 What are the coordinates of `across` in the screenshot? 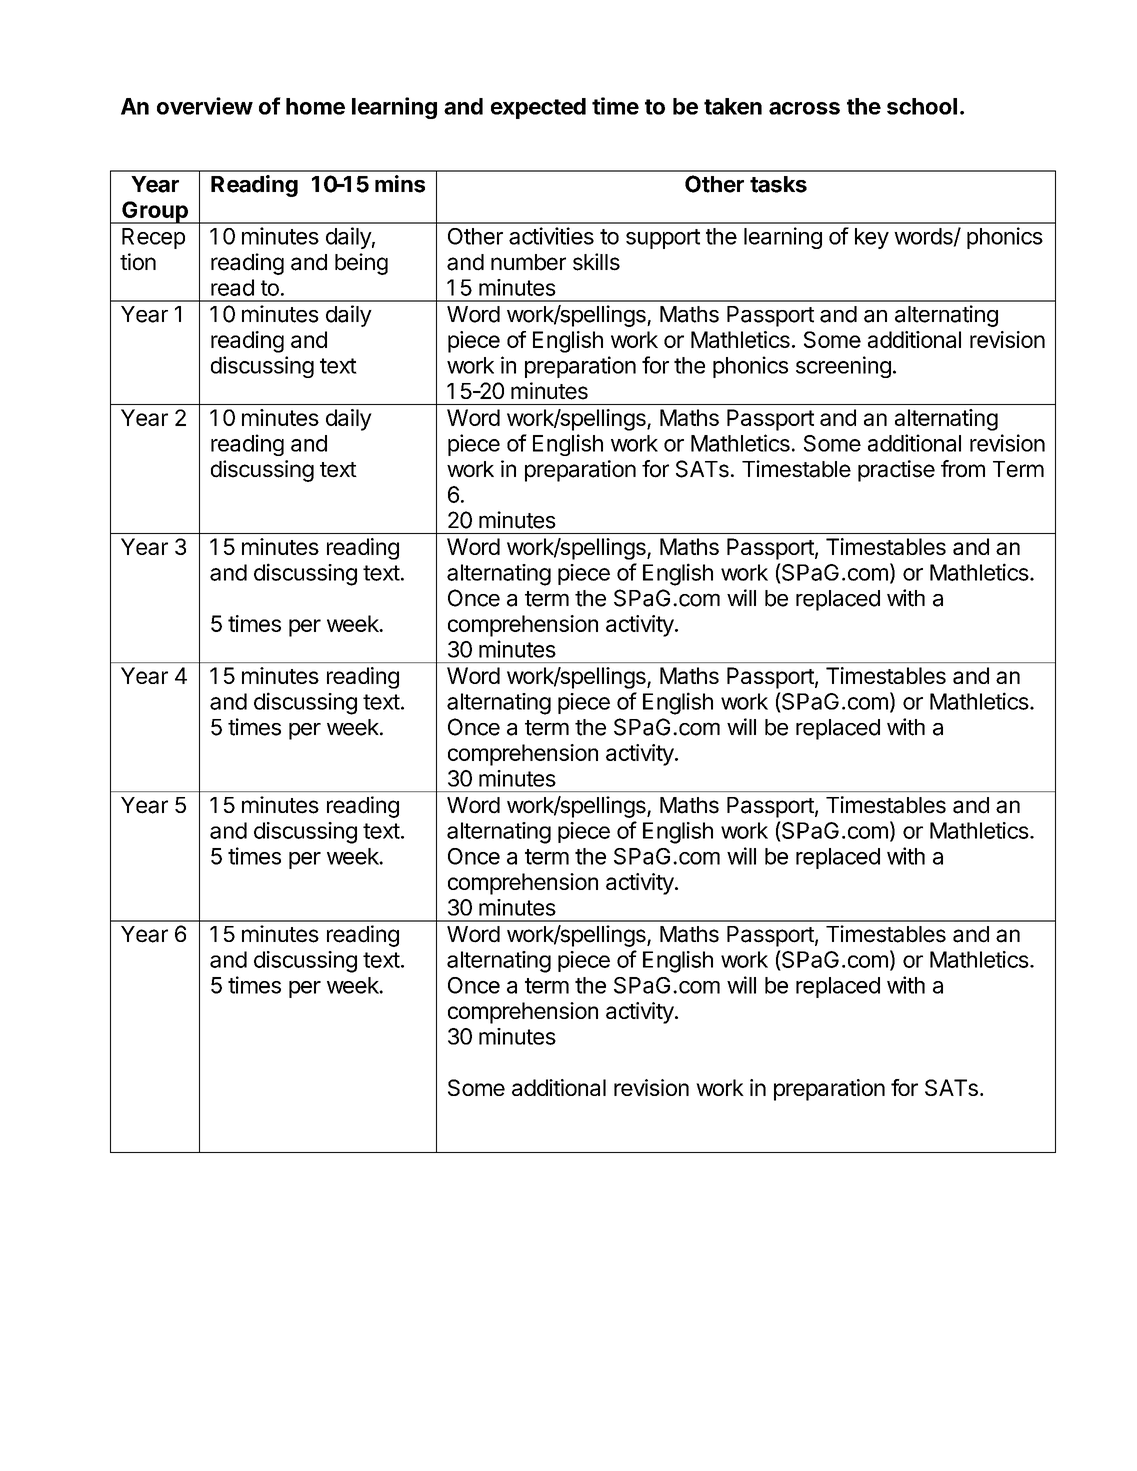 It's located at (804, 108).
